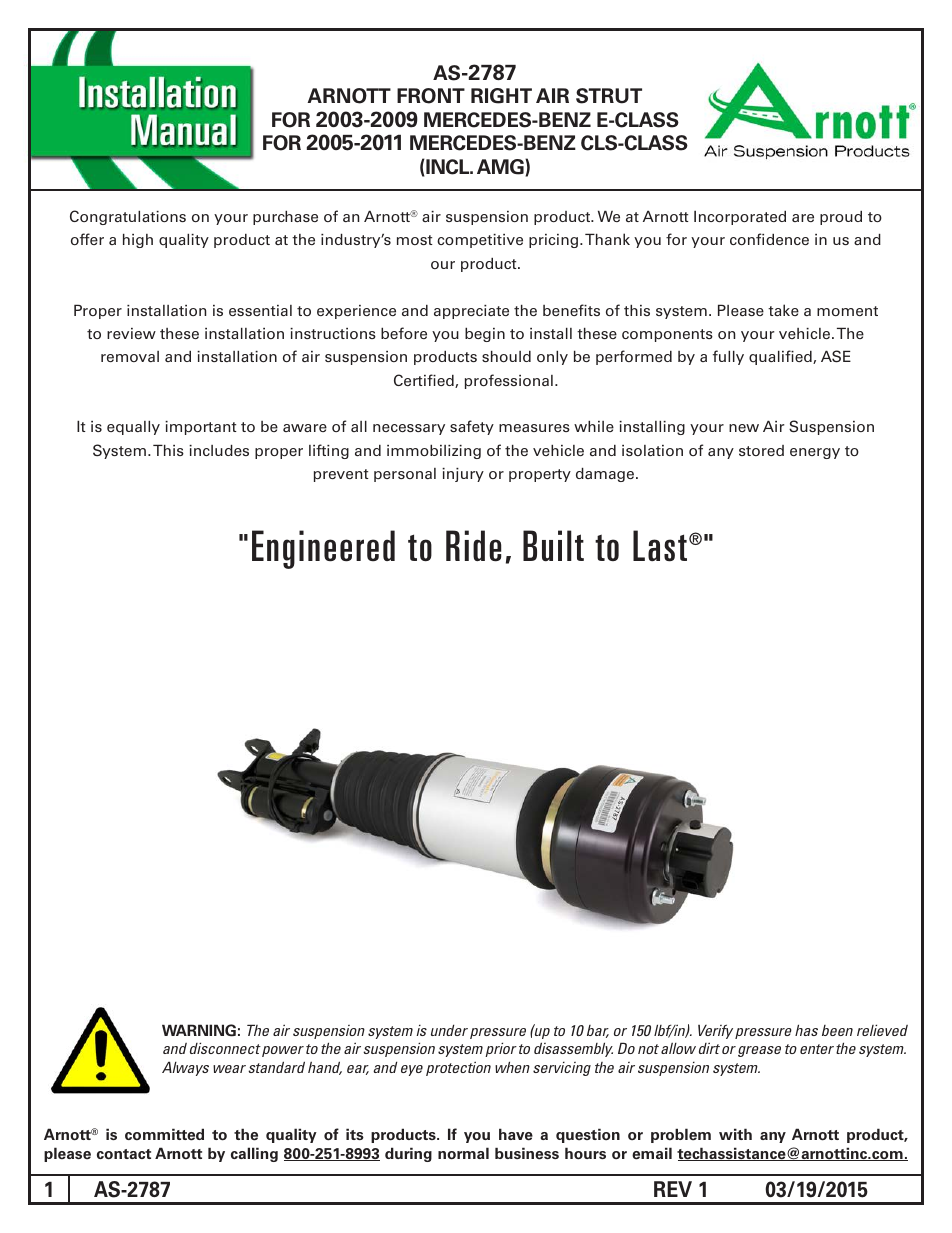 The height and width of the image is (1233, 952). Describe the element at coordinates (815, 453) in the image. I see `energy` at that location.
